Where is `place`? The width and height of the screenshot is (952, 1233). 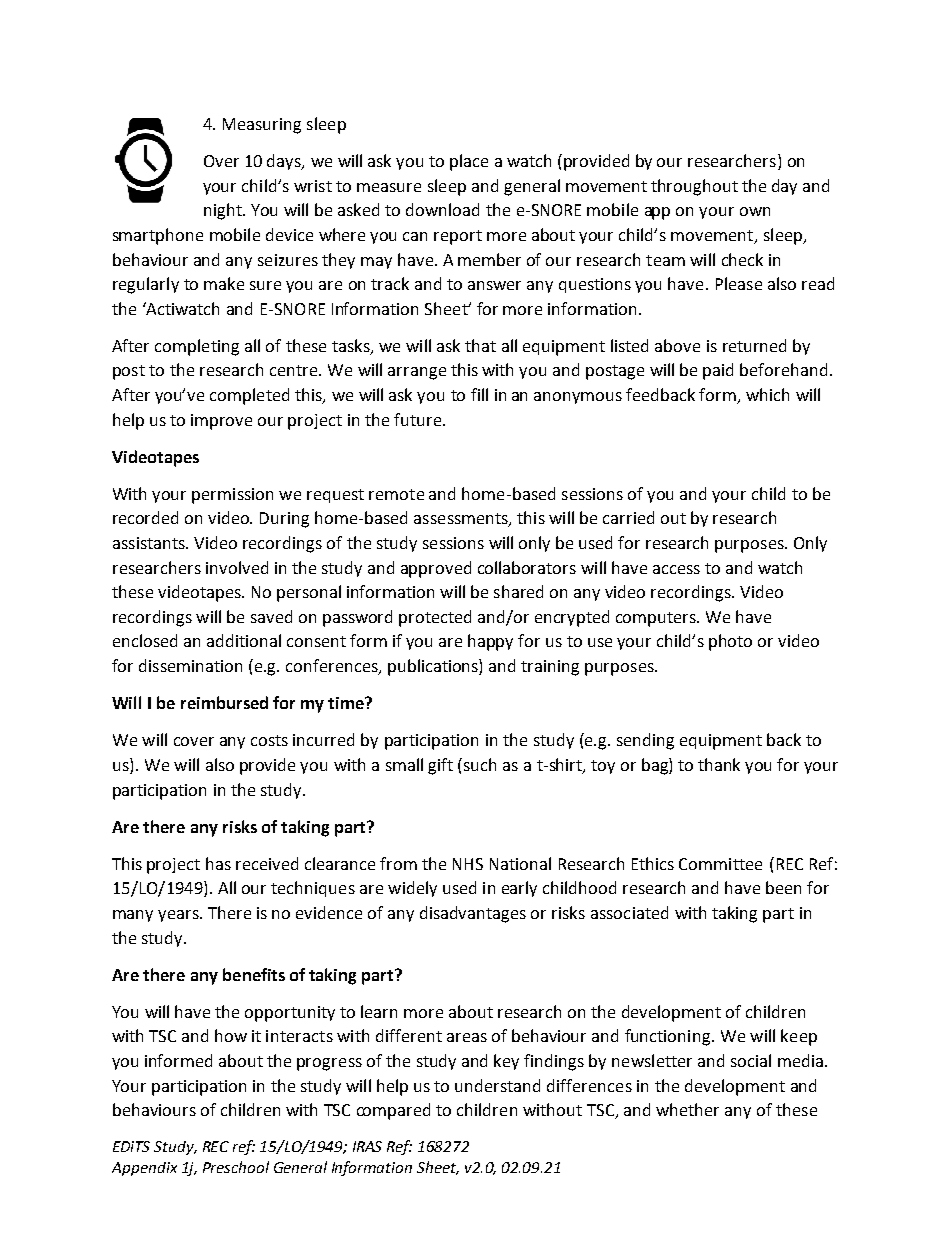 place is located at coordinates (469, 162).
